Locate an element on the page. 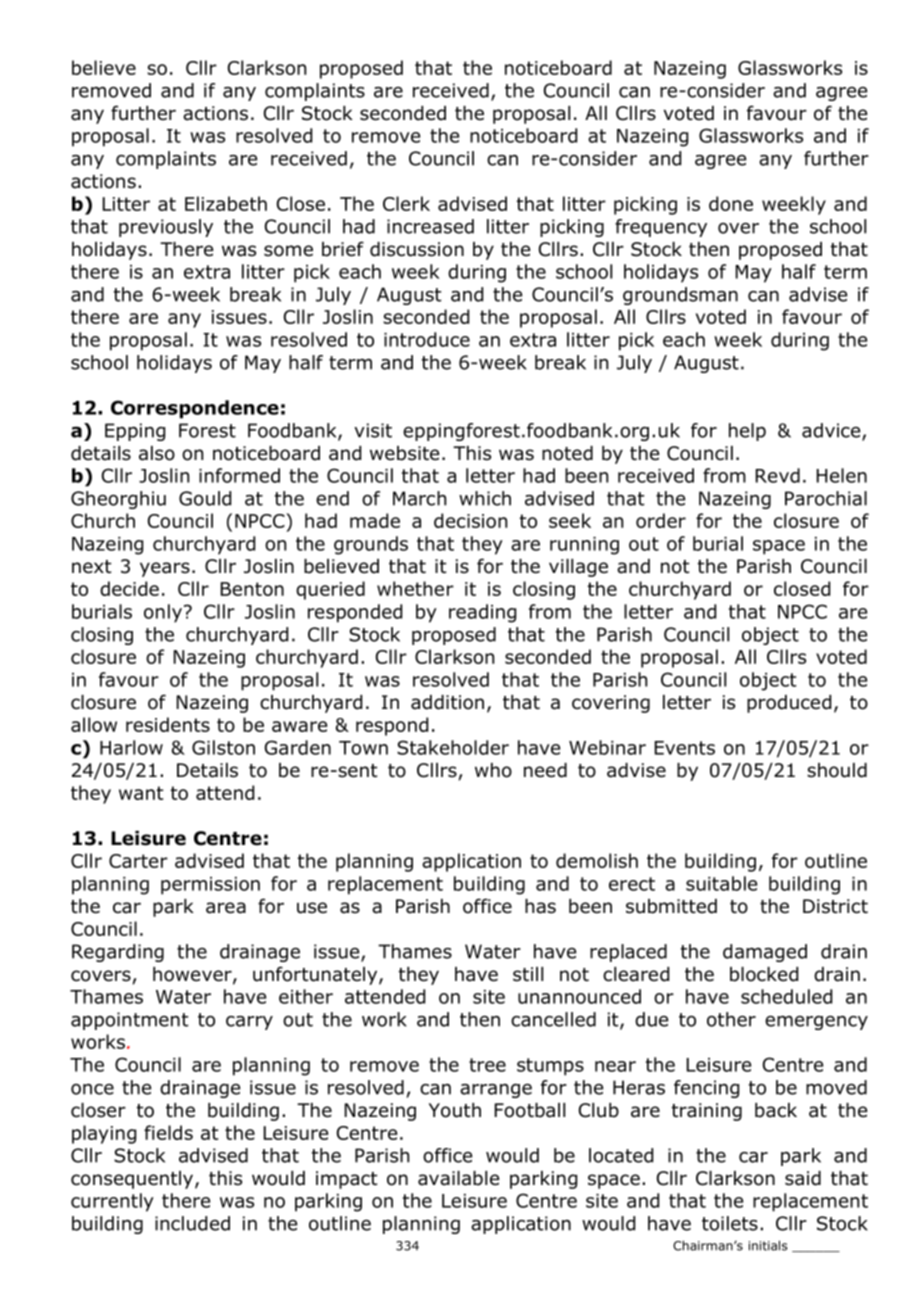 This image has width=924, height=1308. done is located at coordinates (731, 203).
